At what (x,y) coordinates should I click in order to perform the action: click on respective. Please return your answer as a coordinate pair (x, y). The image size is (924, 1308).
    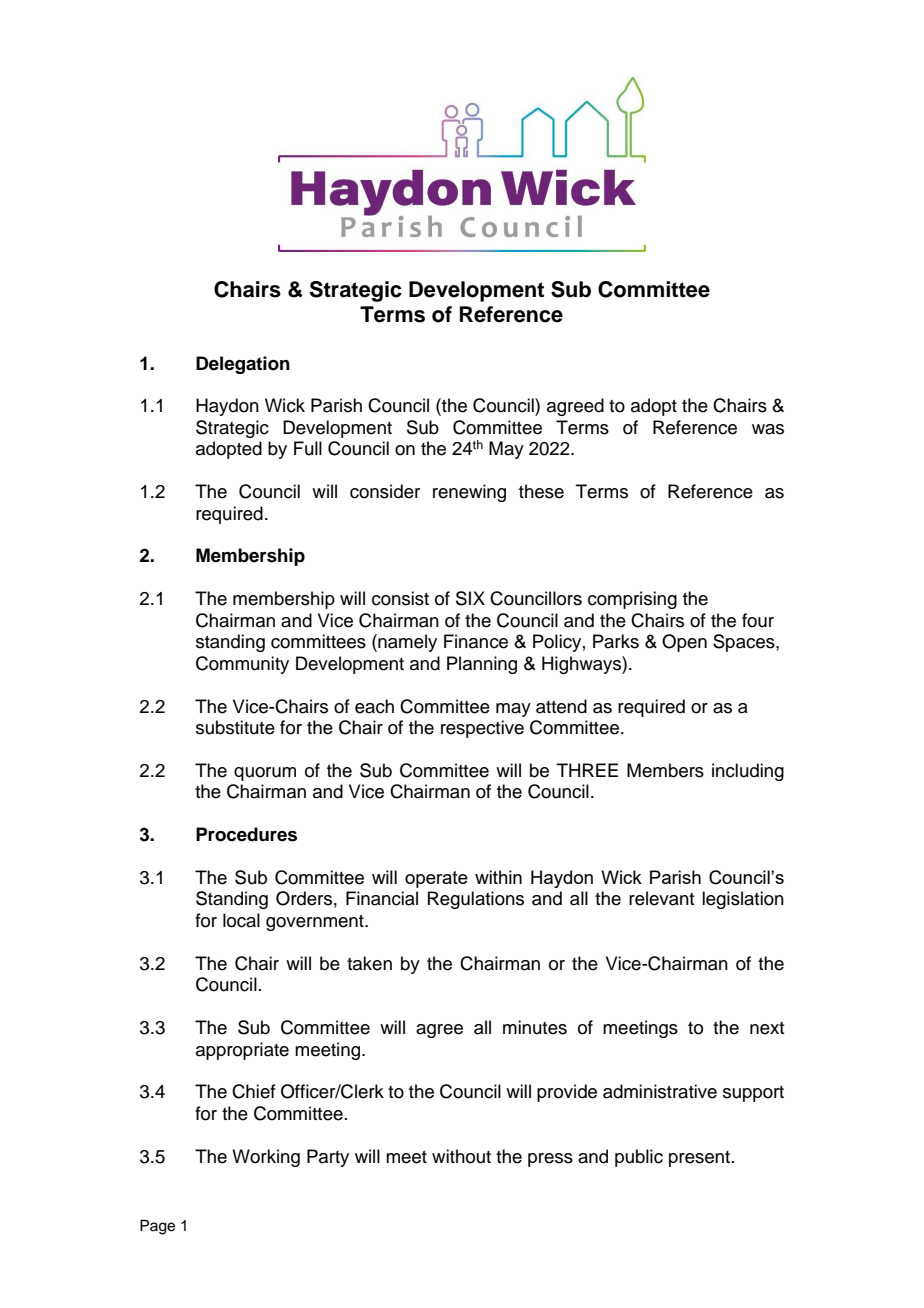
    Looking at the image, I should click on (482, 729).
